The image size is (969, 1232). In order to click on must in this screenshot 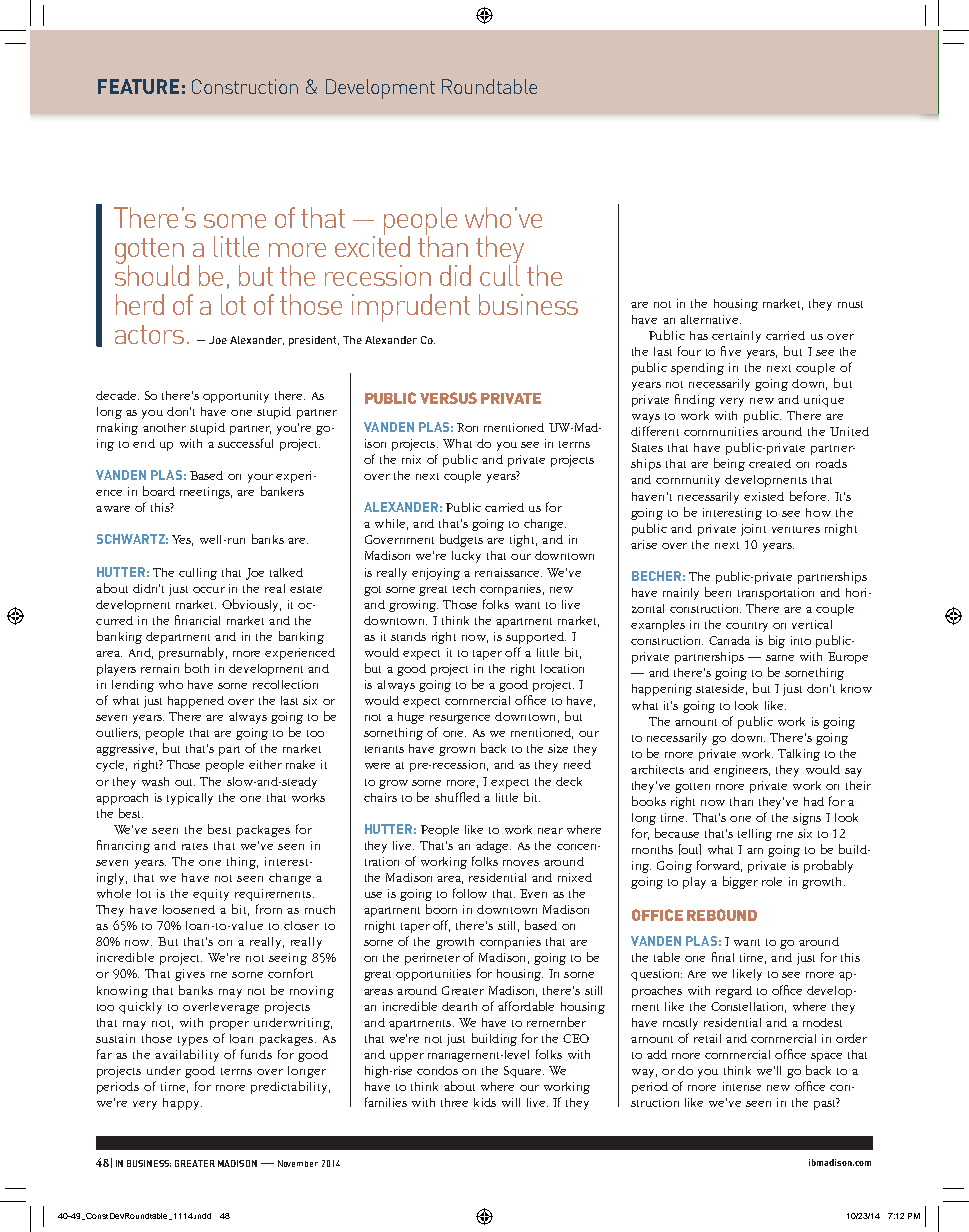, I will do `click(850, 304)`.
